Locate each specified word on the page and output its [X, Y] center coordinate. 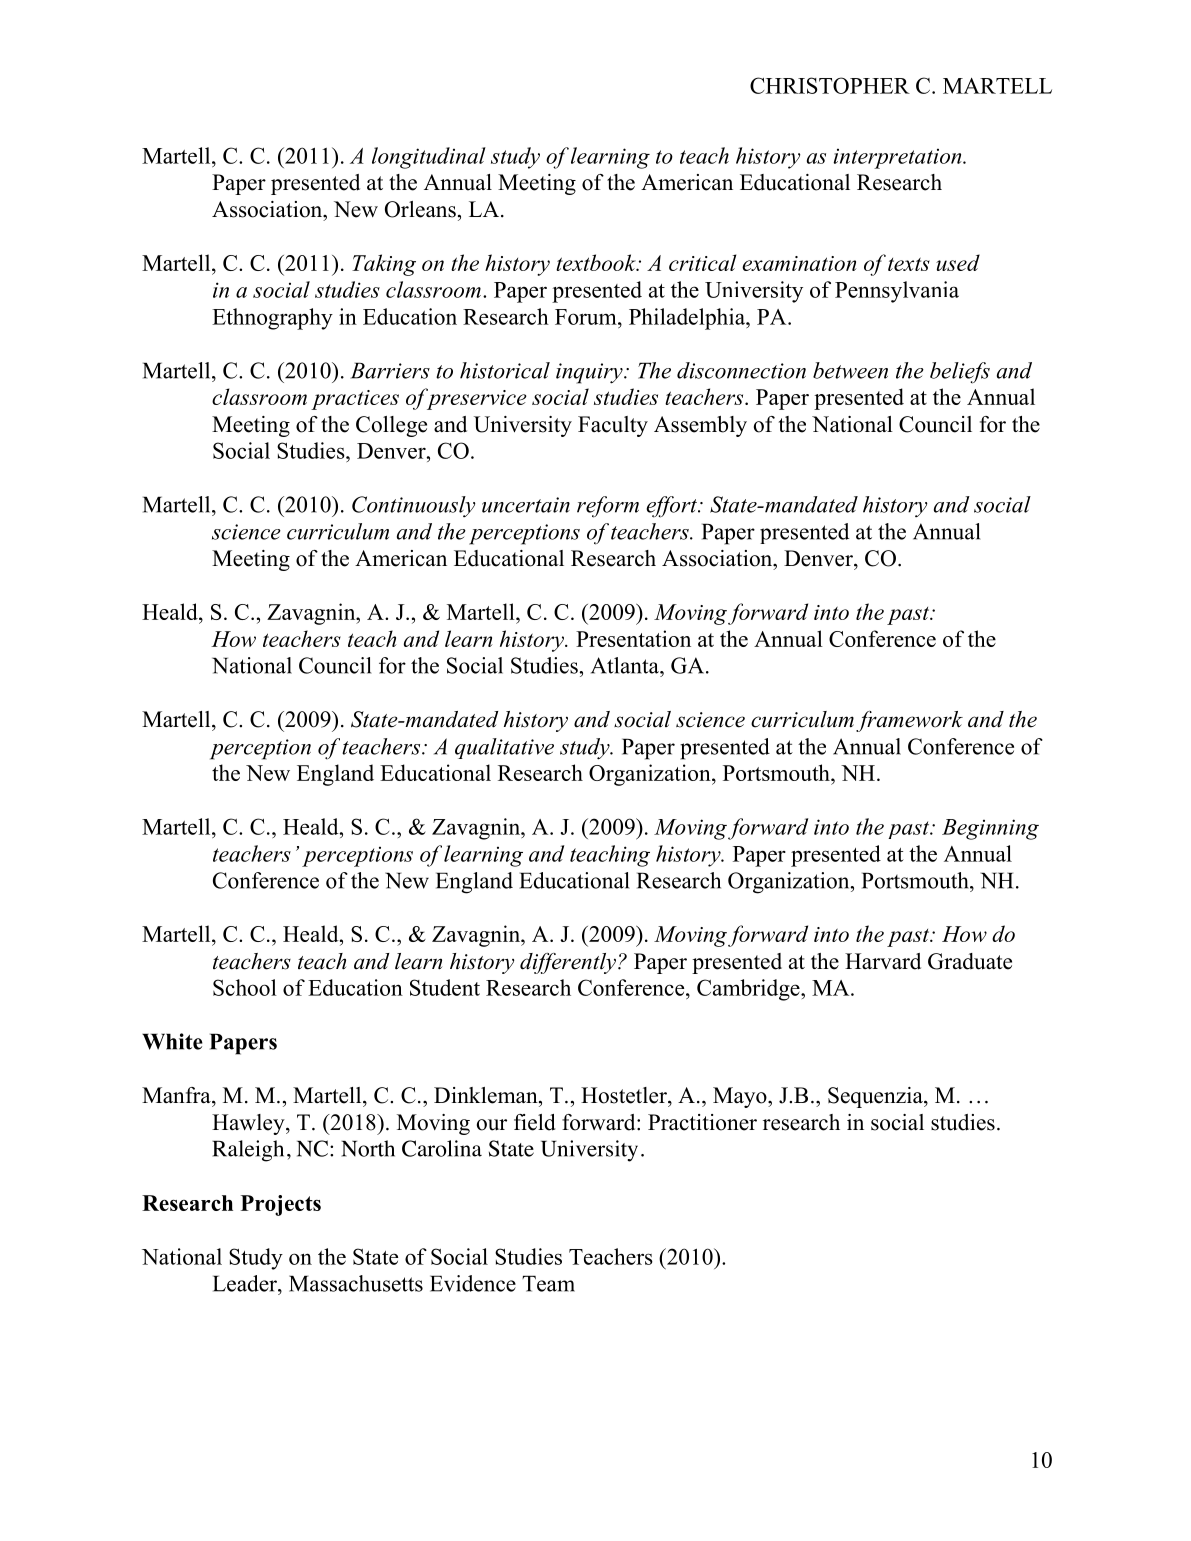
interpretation [898, 159]
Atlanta [626, 665]
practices [355, 400]
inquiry [590, 373]
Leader [246, 1283]
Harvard [883, 961]
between [850, 370]
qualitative [504, 748]
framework [909, 721]
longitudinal [429, 158]
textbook [597, 262]
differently [568, 963]
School [245, 987]
